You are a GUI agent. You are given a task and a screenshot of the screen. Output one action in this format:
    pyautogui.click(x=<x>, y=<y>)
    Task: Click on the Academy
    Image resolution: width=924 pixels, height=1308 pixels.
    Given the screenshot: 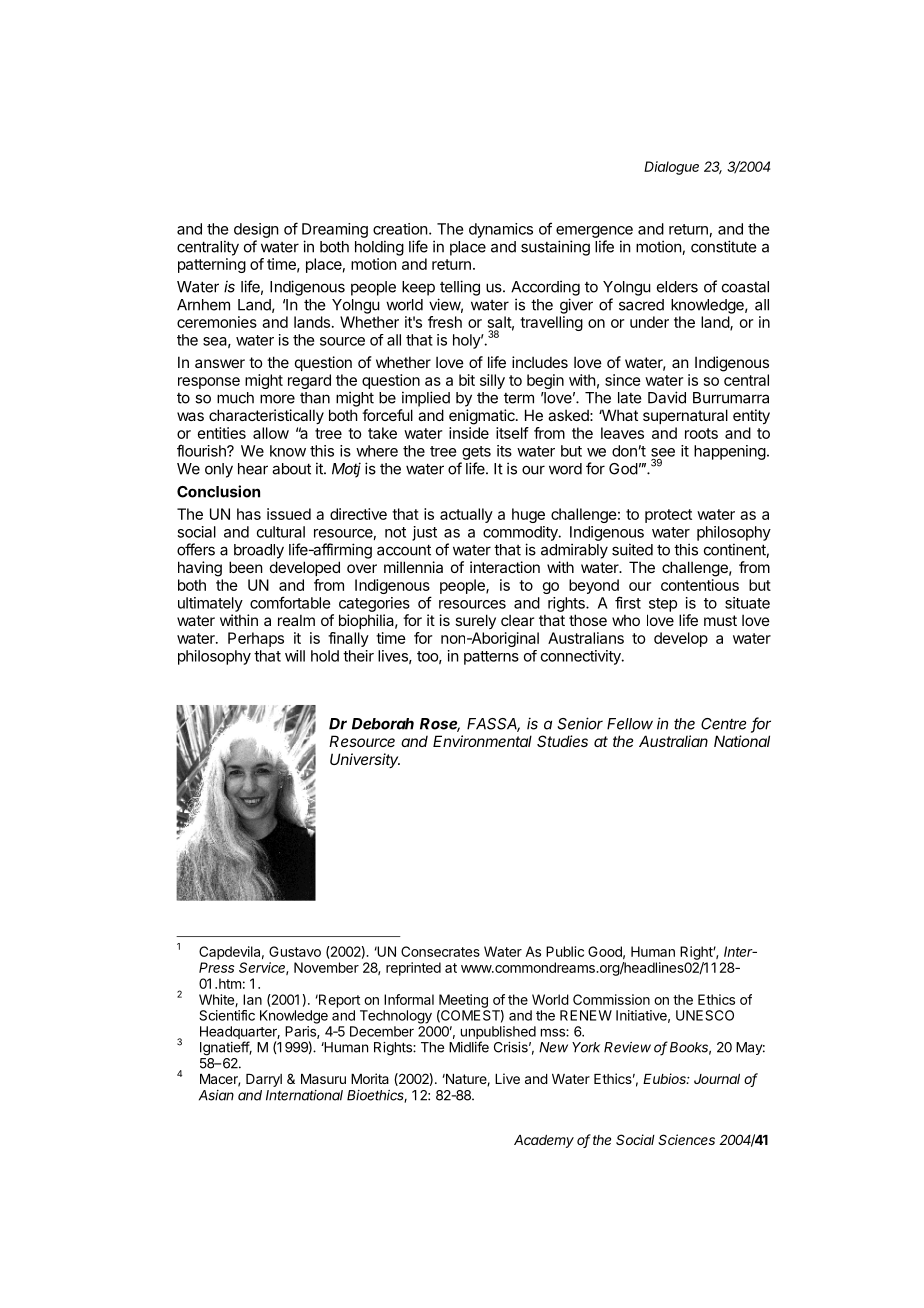 What is the action you would take?
    pyautogui.click(x=544, y=1141)
